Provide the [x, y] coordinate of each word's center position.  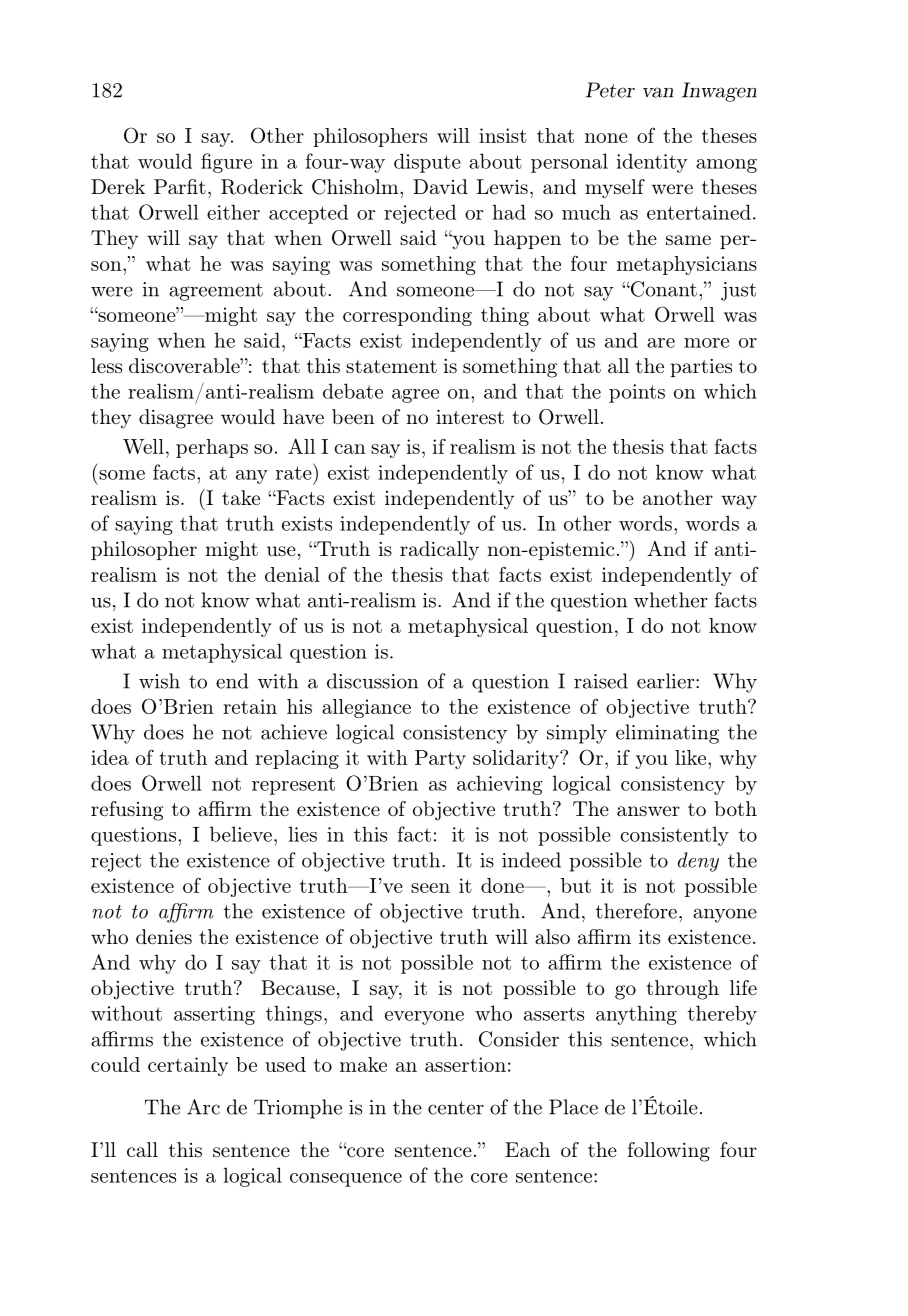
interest [470, 417]
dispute [427, 163]
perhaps [212, 448]
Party [440, 759]
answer [648, 811]
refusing [127, 811]
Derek [118, 186]
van [658, 92]
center [456, 1108]
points [637, 393]
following [669, 1152]
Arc [203, 1107]
